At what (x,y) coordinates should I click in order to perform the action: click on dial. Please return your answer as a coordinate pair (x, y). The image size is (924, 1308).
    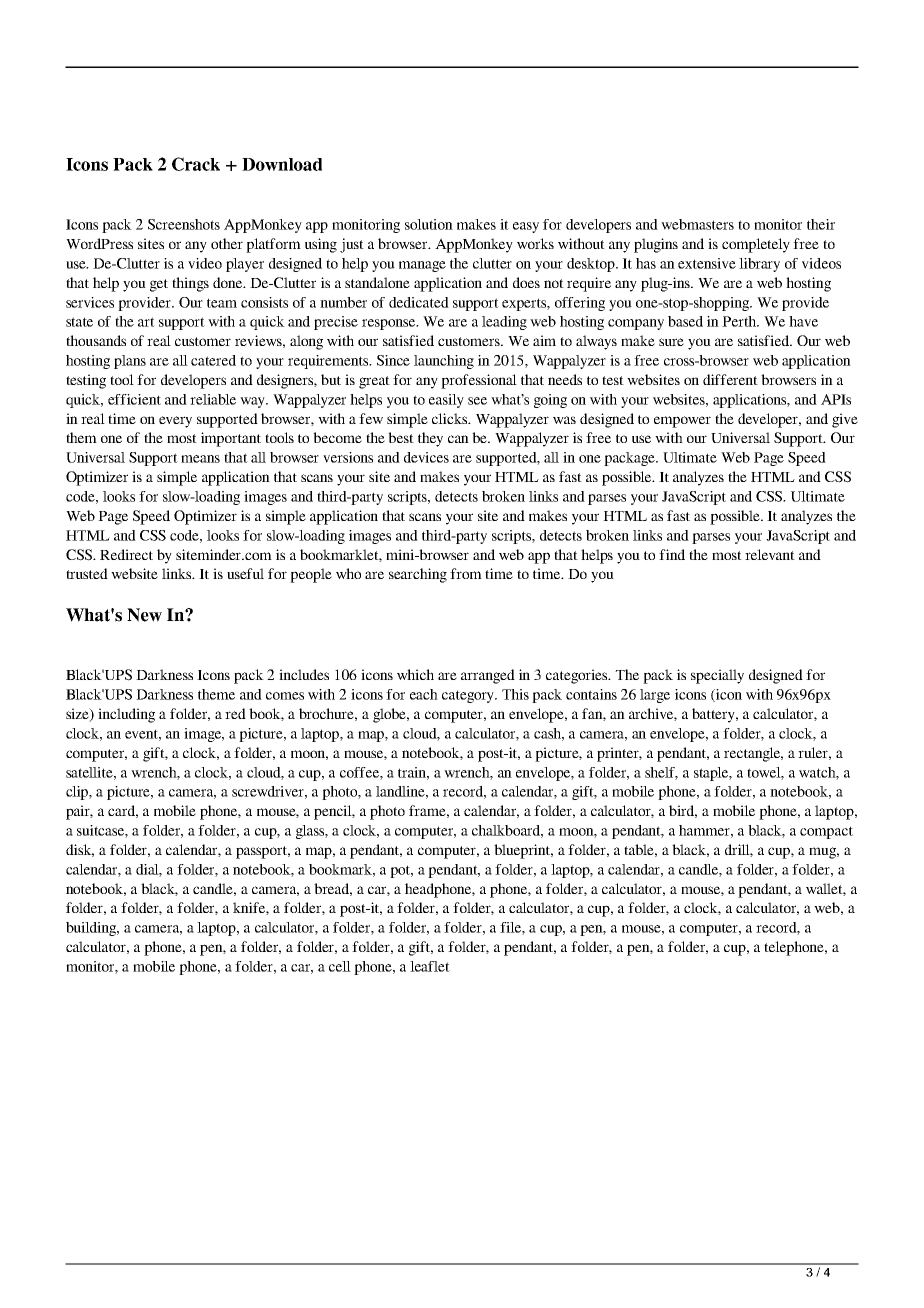
    Looking at the image, I should click on (149, 870).
